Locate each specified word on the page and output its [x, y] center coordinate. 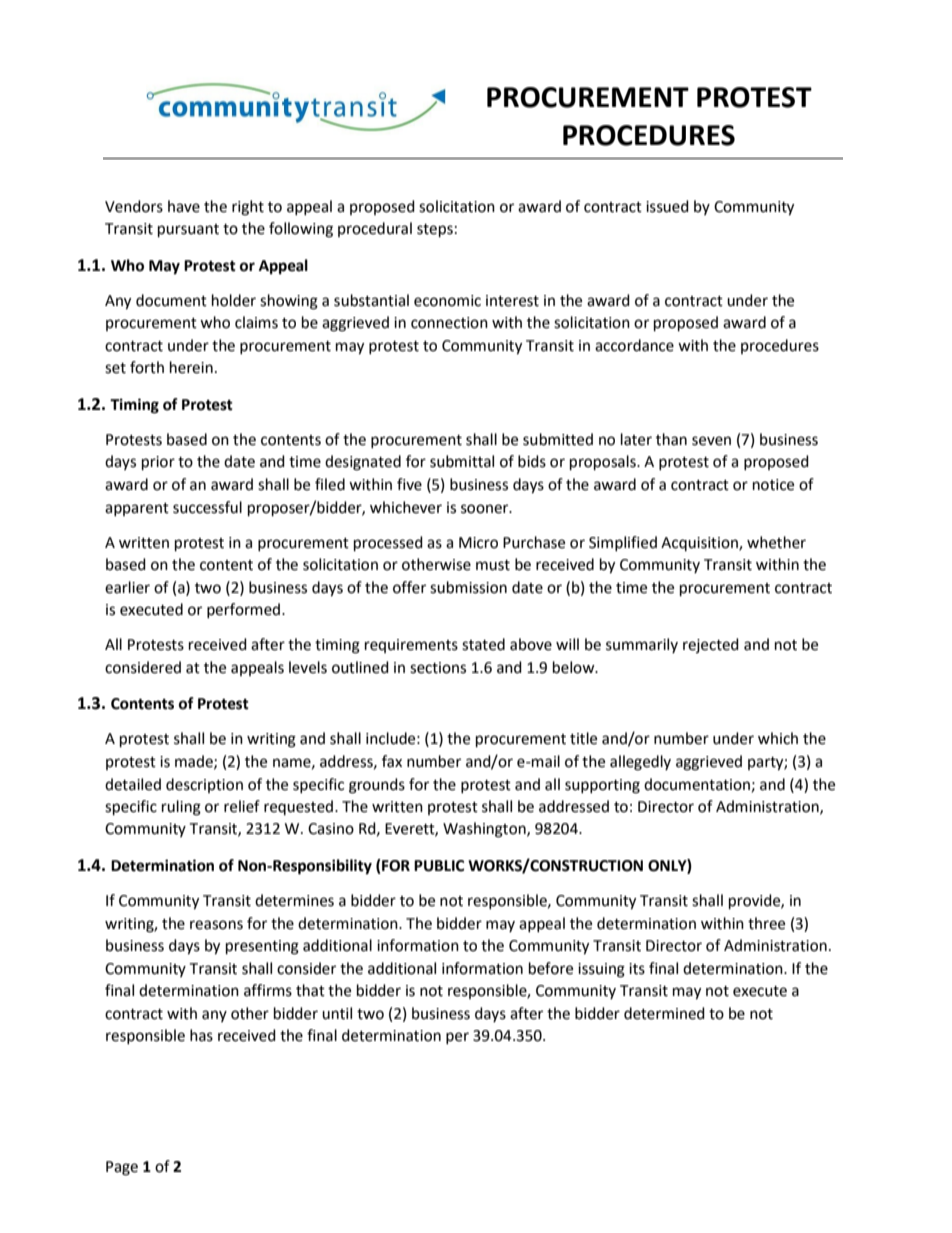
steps [435, 231]
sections [438, 668]
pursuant [188, 231]
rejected [711, 645]
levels [308, 667]
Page [122, 1168]
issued [667, 206]
